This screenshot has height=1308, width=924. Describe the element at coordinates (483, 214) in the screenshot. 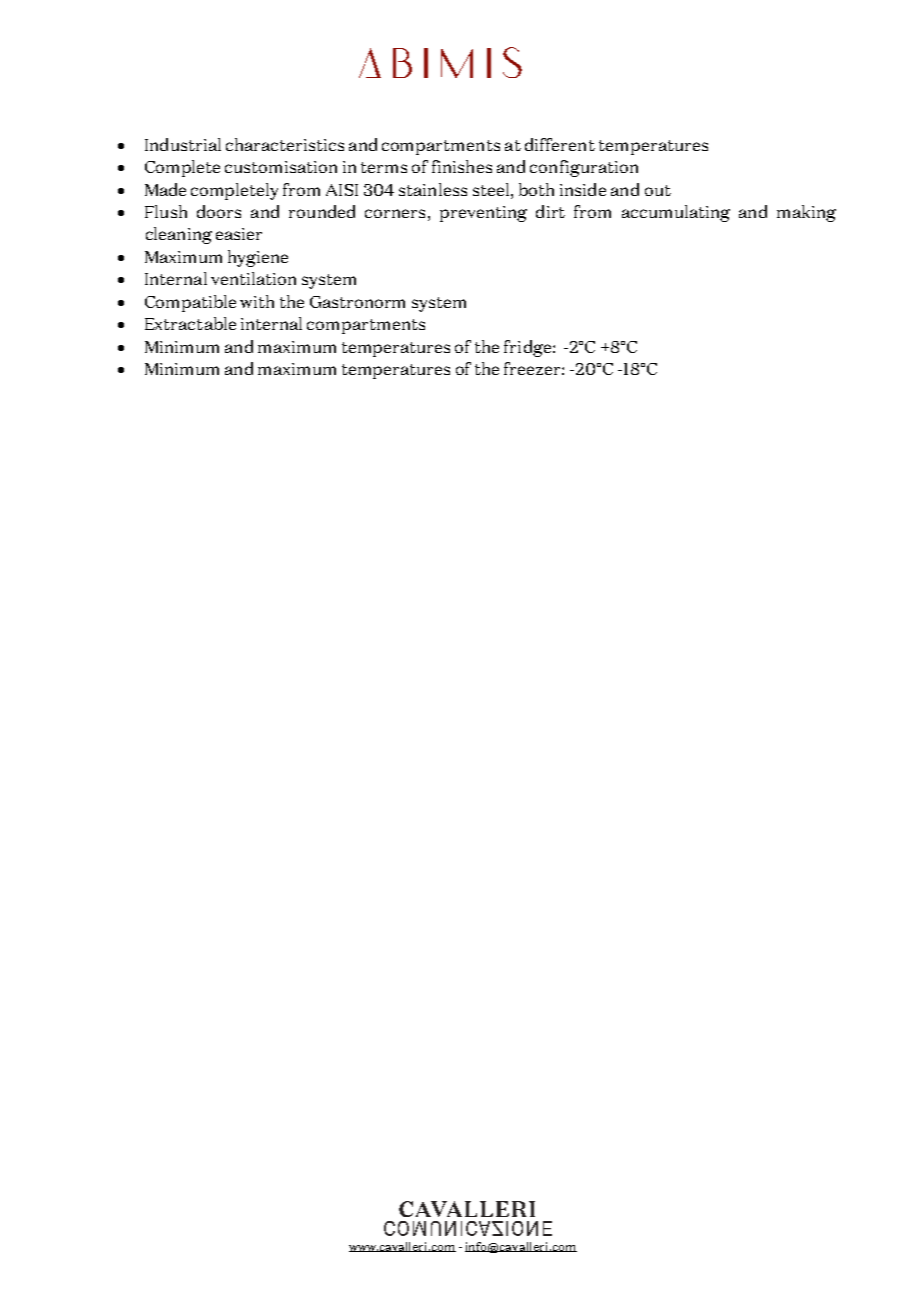

I see `preventing` at that location.
